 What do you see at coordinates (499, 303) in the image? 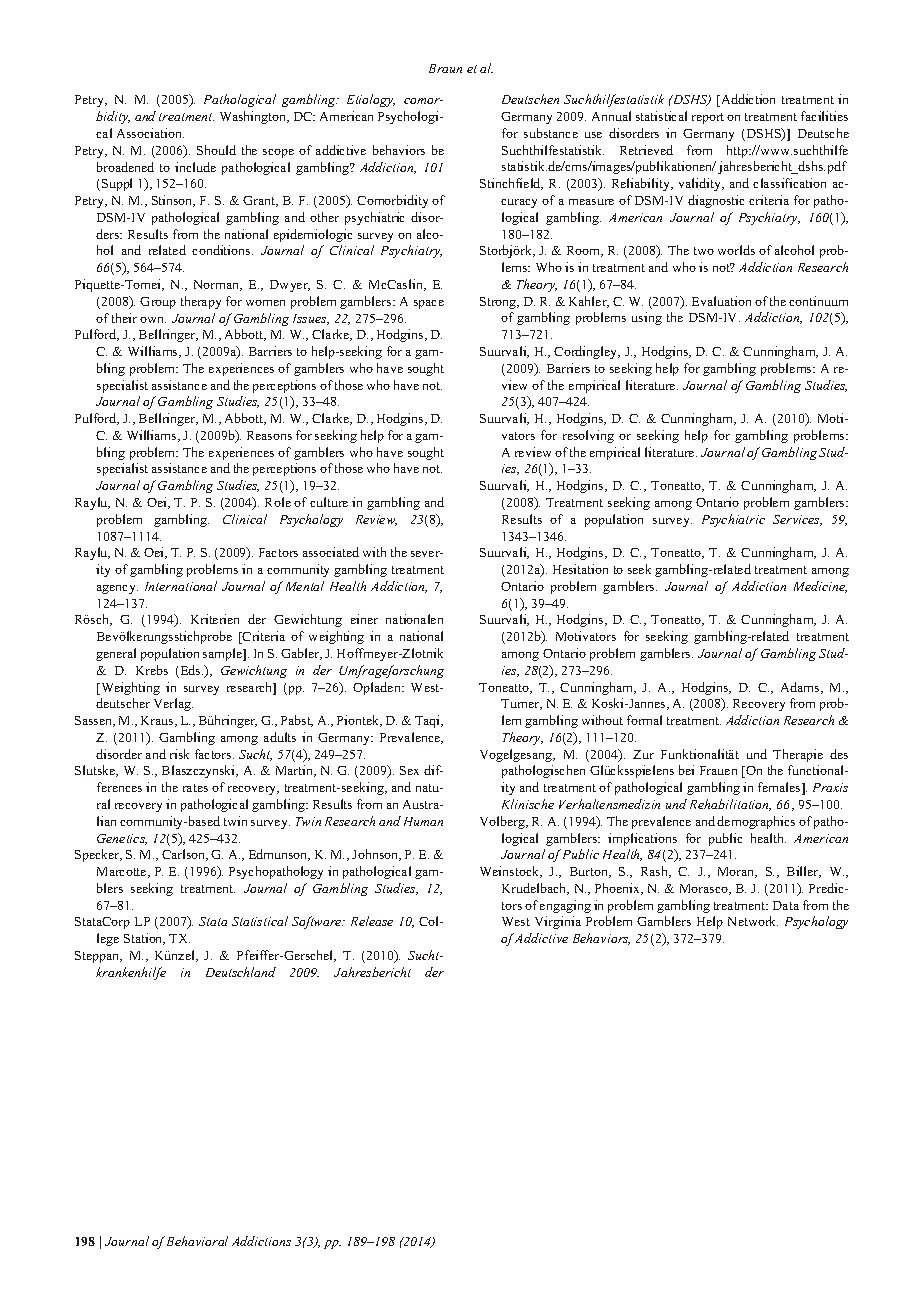
I see `Strong` at bounding box center [499, 303].
